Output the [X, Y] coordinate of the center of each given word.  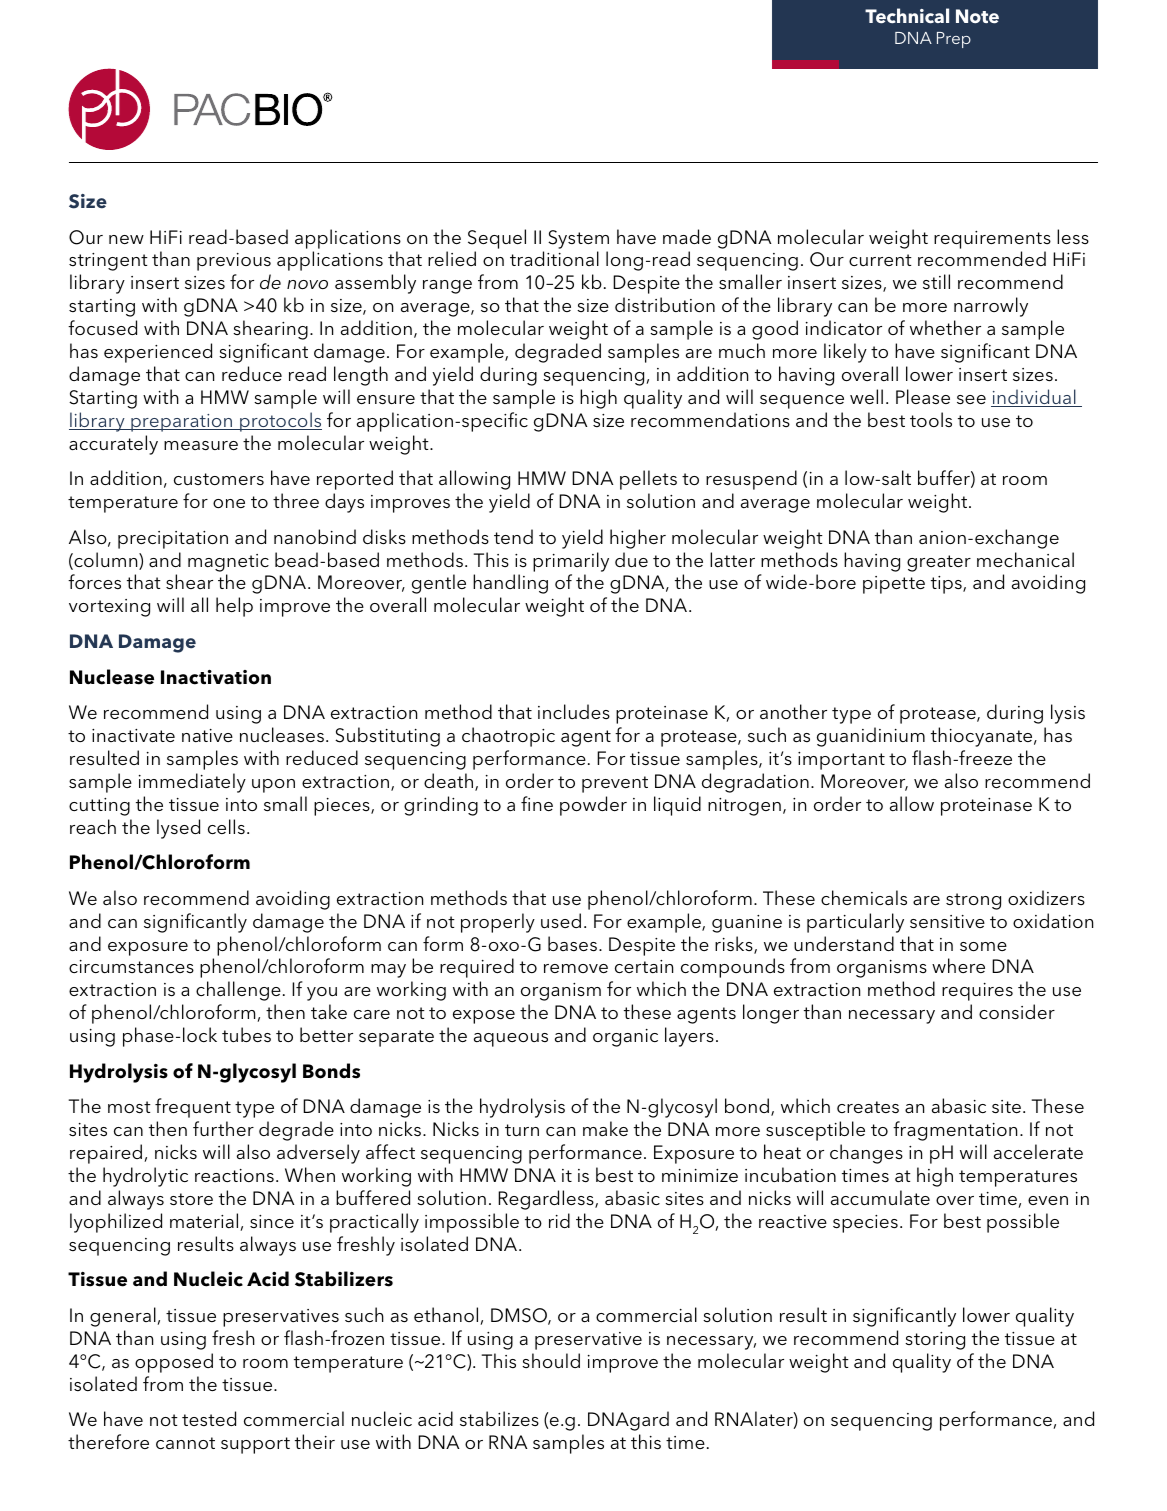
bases [572, 944]
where [958, 965]
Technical [907, 16]
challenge [238, 991]
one [229, 503]
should [551, 1360]
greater [939, 563]
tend [513, 536]
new [126, 239]
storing [935, 1341]
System [578, 239]
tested [209, 1418]
